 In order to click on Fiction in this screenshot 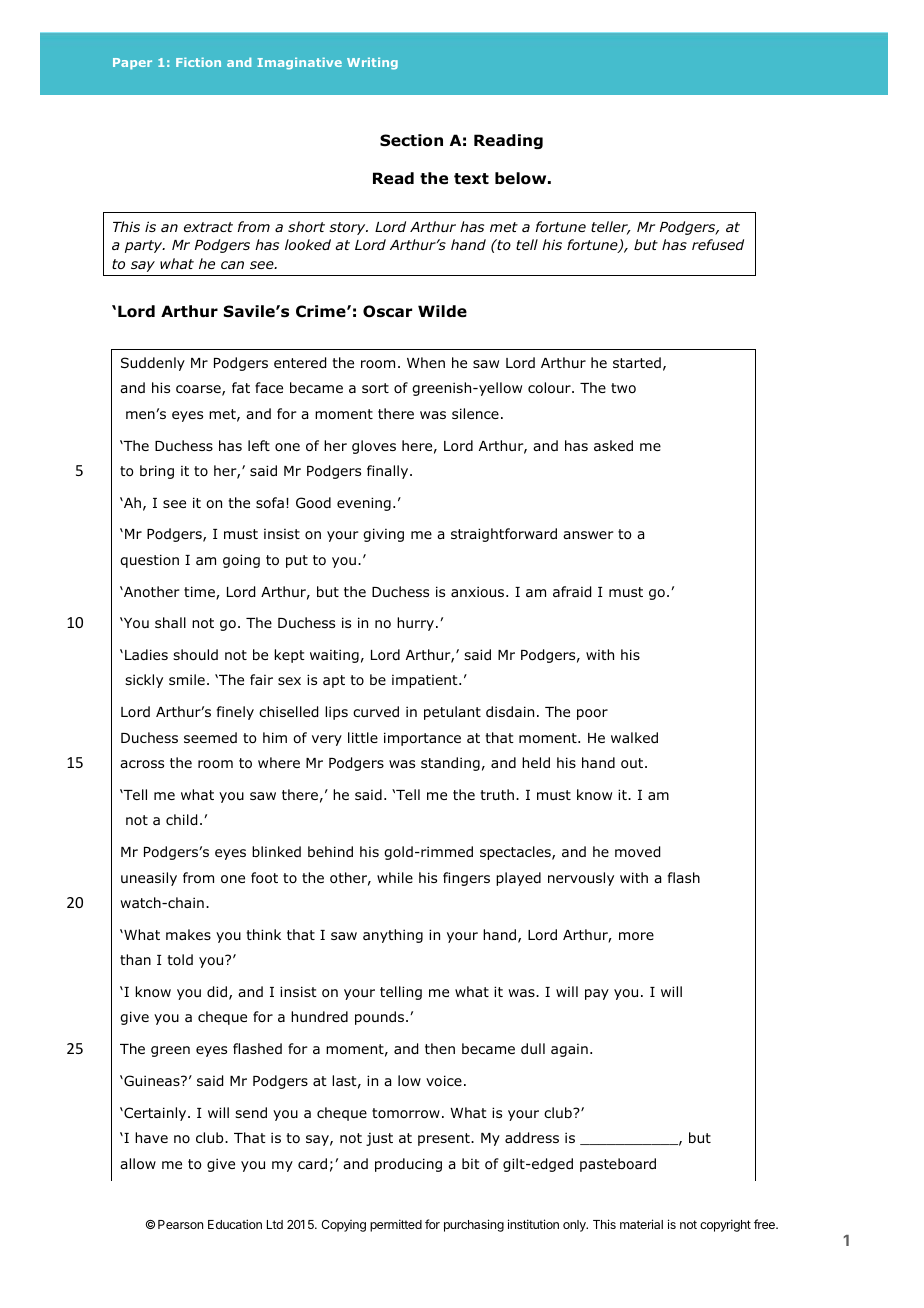, I will do `click(198, 62)`.
